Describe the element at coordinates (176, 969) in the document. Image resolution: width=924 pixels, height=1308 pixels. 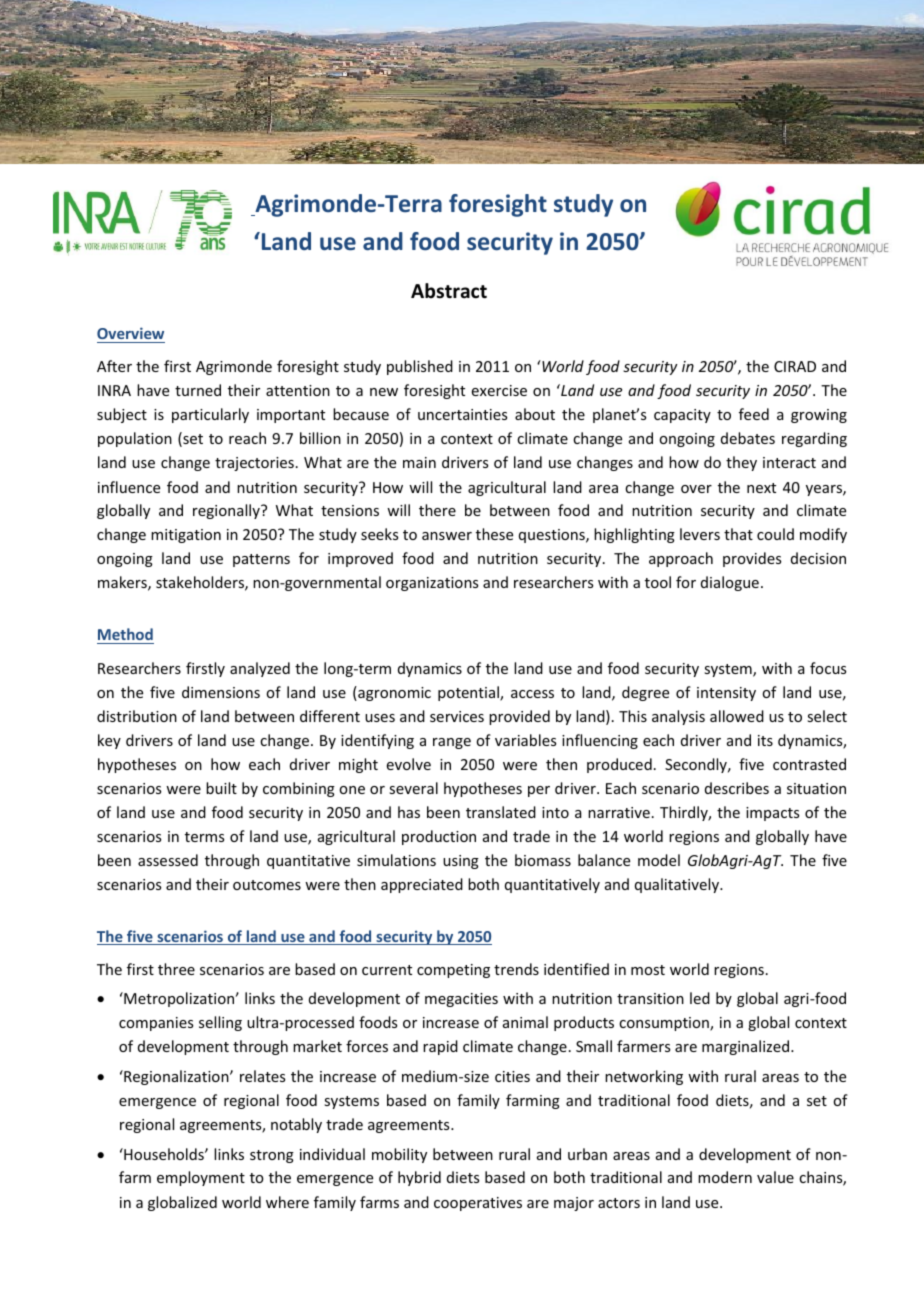
I see `three` at that location.
